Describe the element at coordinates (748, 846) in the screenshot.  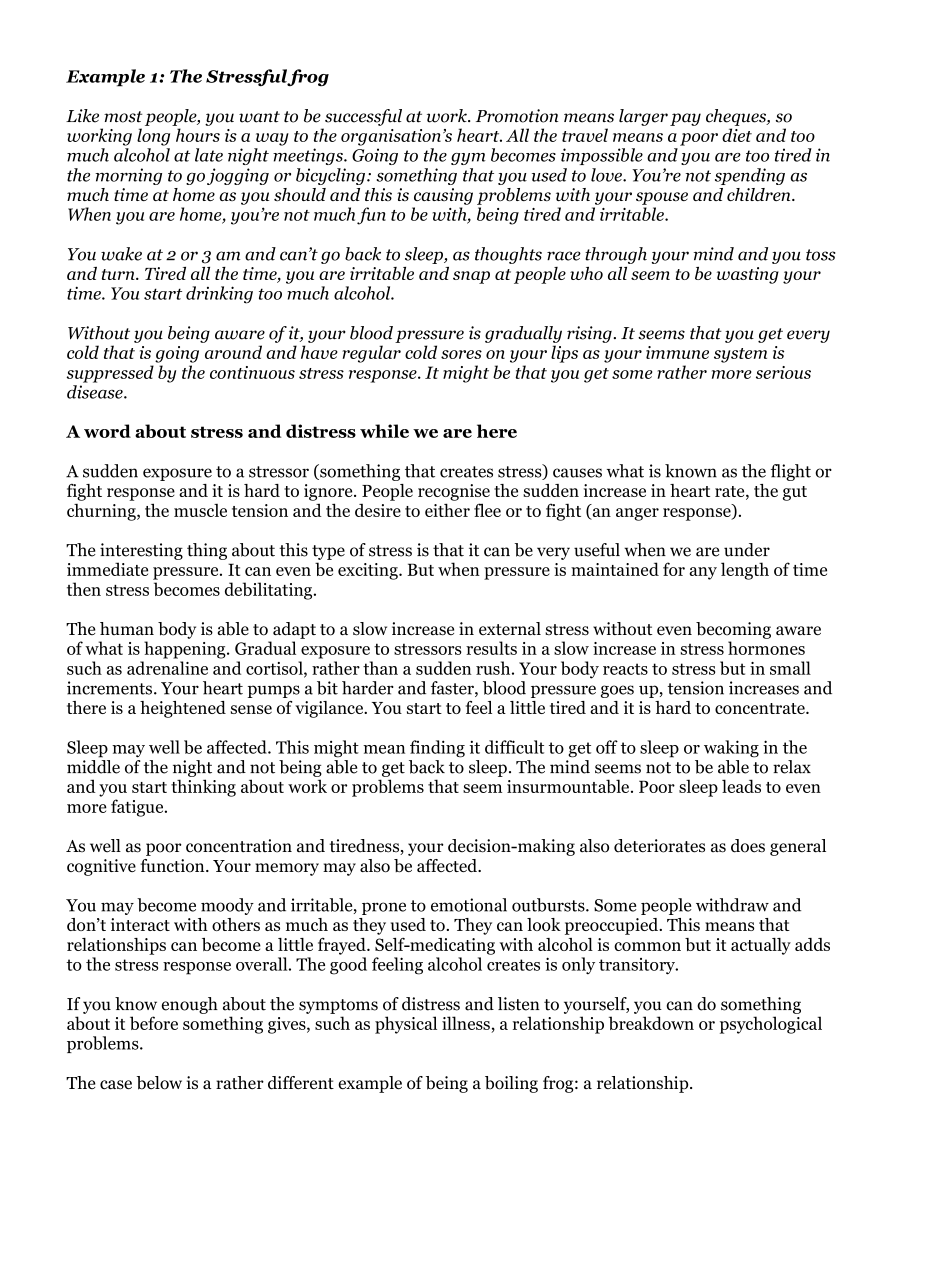
I see `does` at that location.
